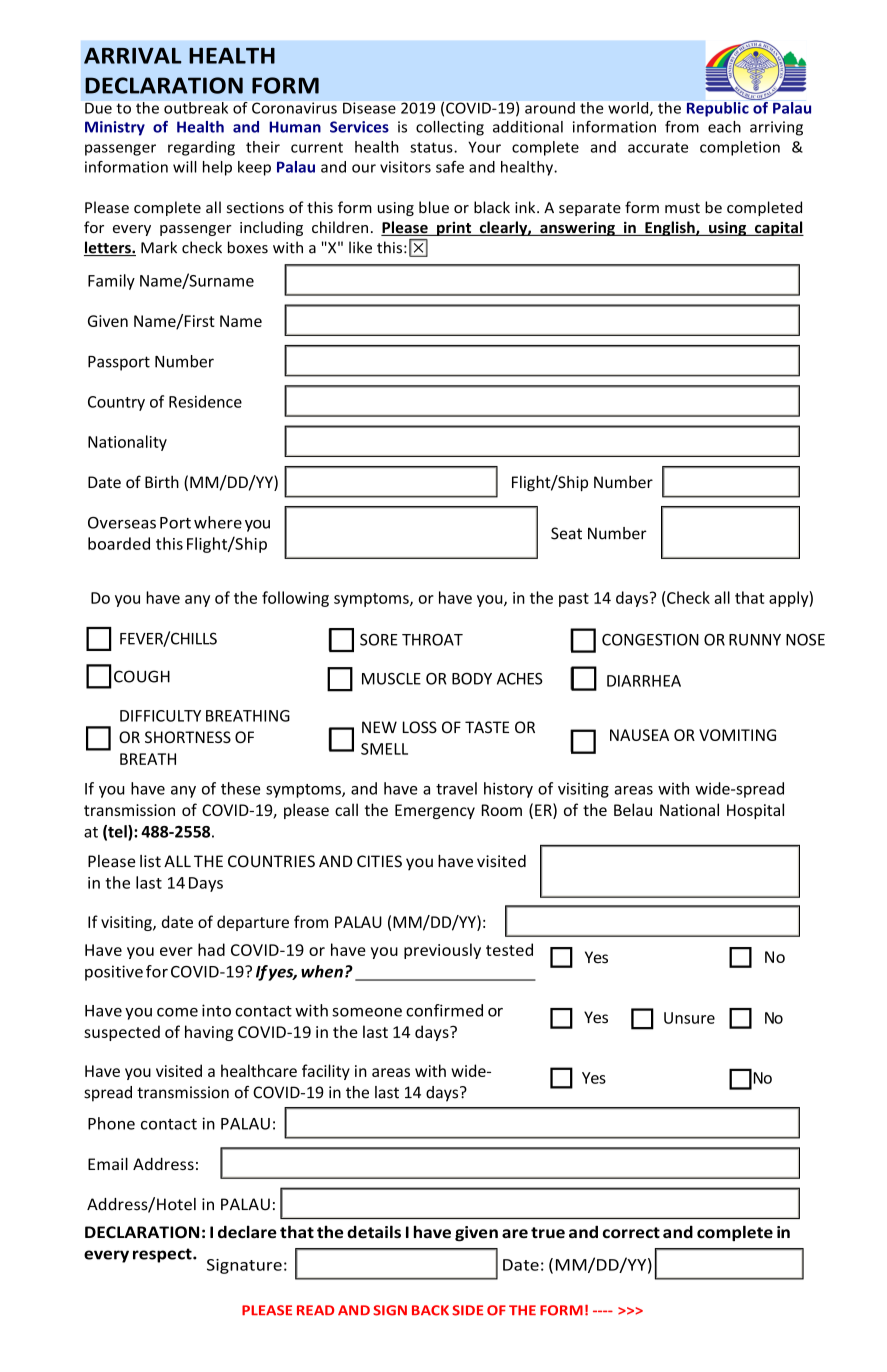 The height and width of the image is (1372, 887). What do you see at coordinates (142, 676) in the image?
I see `COUGH` at bounding box center [142, 676].
